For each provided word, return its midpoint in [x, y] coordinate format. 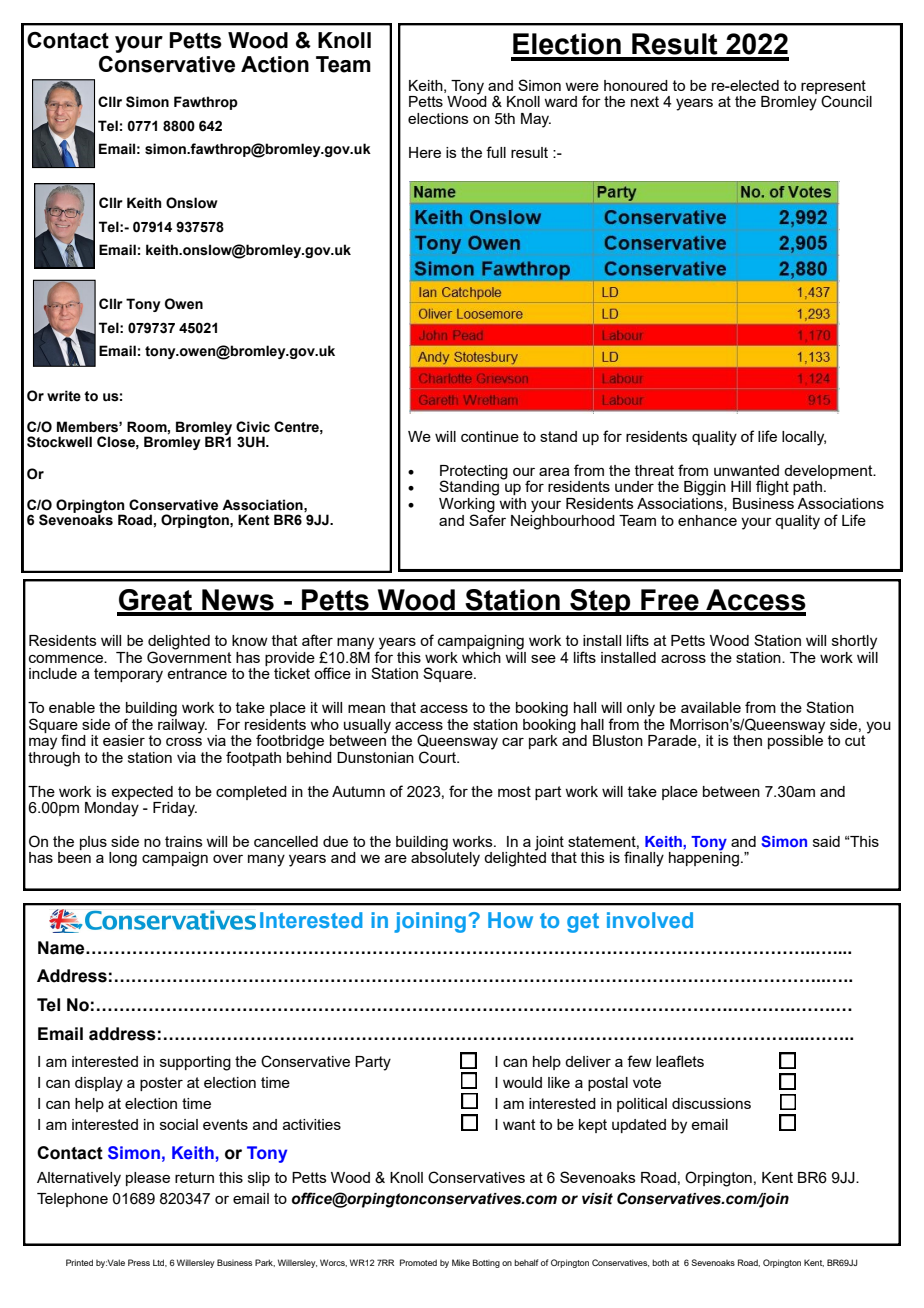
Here [425, 152]
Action [275, 64]
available [711, 707]
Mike [461, 1262]
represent [833, 88]
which [481, 656]
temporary [128, 675]
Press [139, 1262]
